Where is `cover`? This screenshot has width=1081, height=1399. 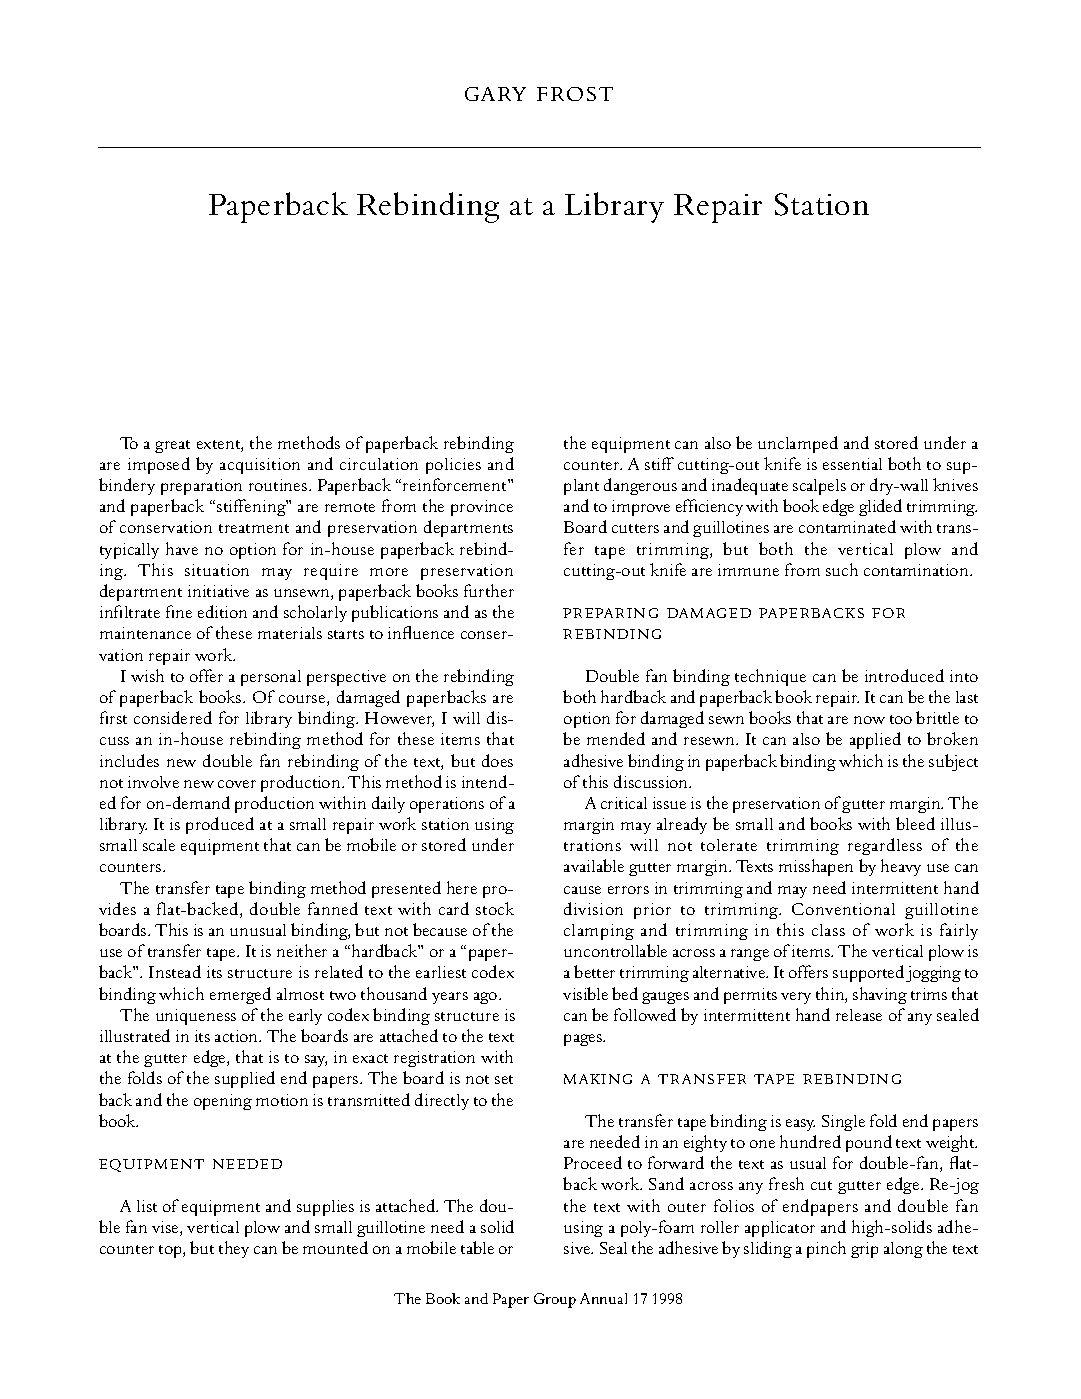
cover is located at coordinates (237, 784).
